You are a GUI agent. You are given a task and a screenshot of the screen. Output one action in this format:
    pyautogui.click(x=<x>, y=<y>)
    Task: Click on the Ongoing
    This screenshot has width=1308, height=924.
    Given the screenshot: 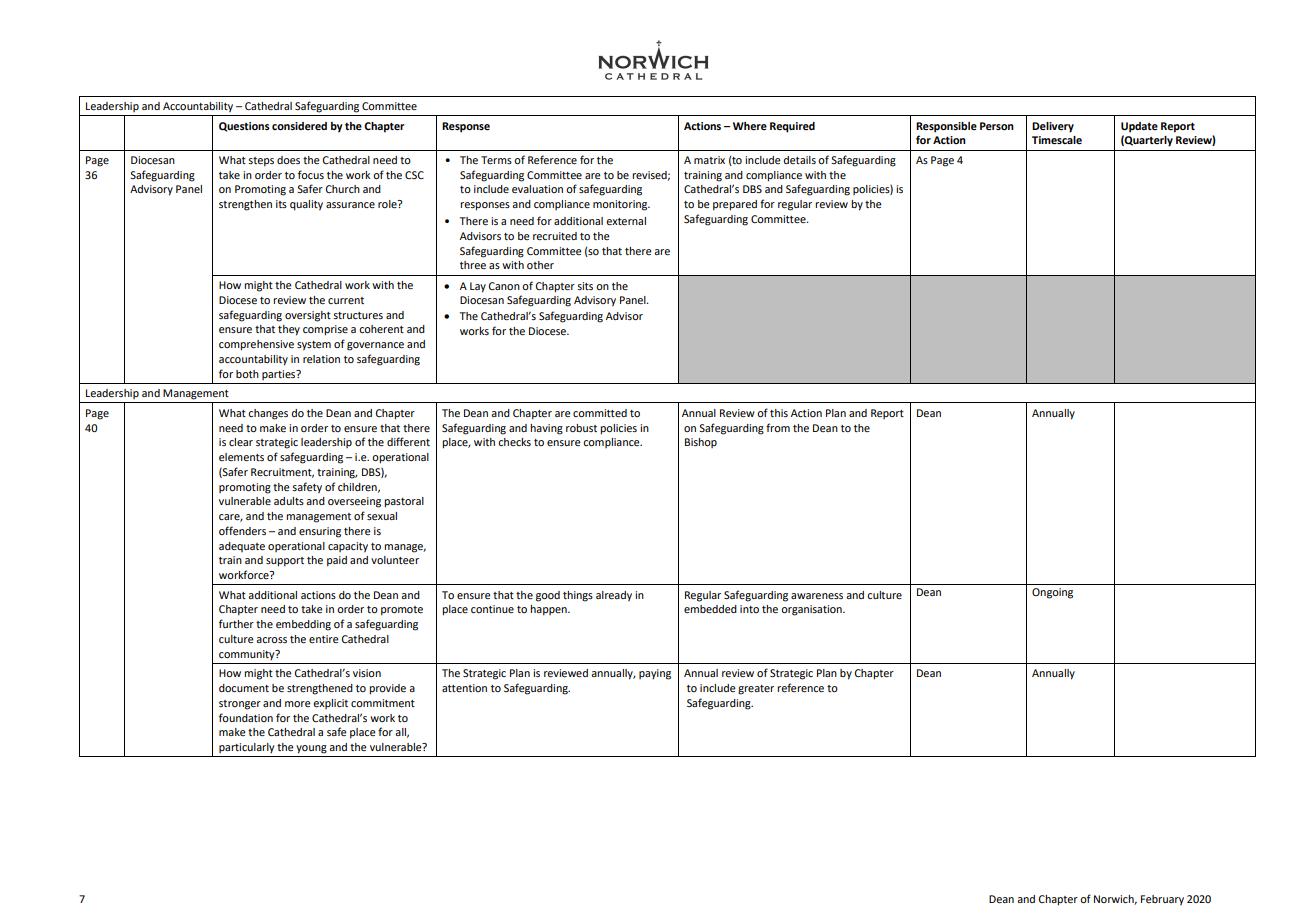 What is the action you would take?
    pyautogui.click(x=1052, y=593)
